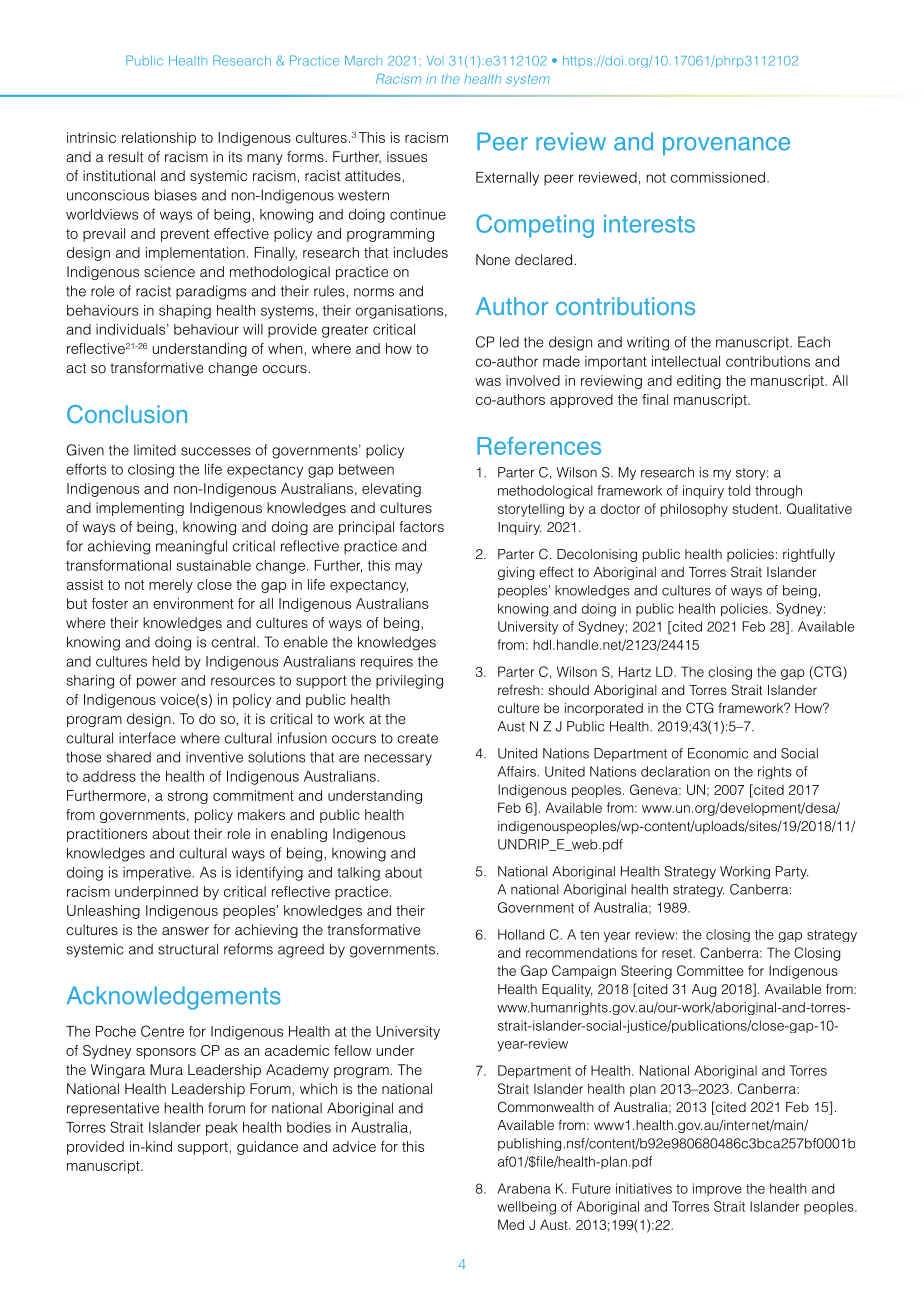 This image has height=1308, width=924. I want to click on held, so click(166, 661).
